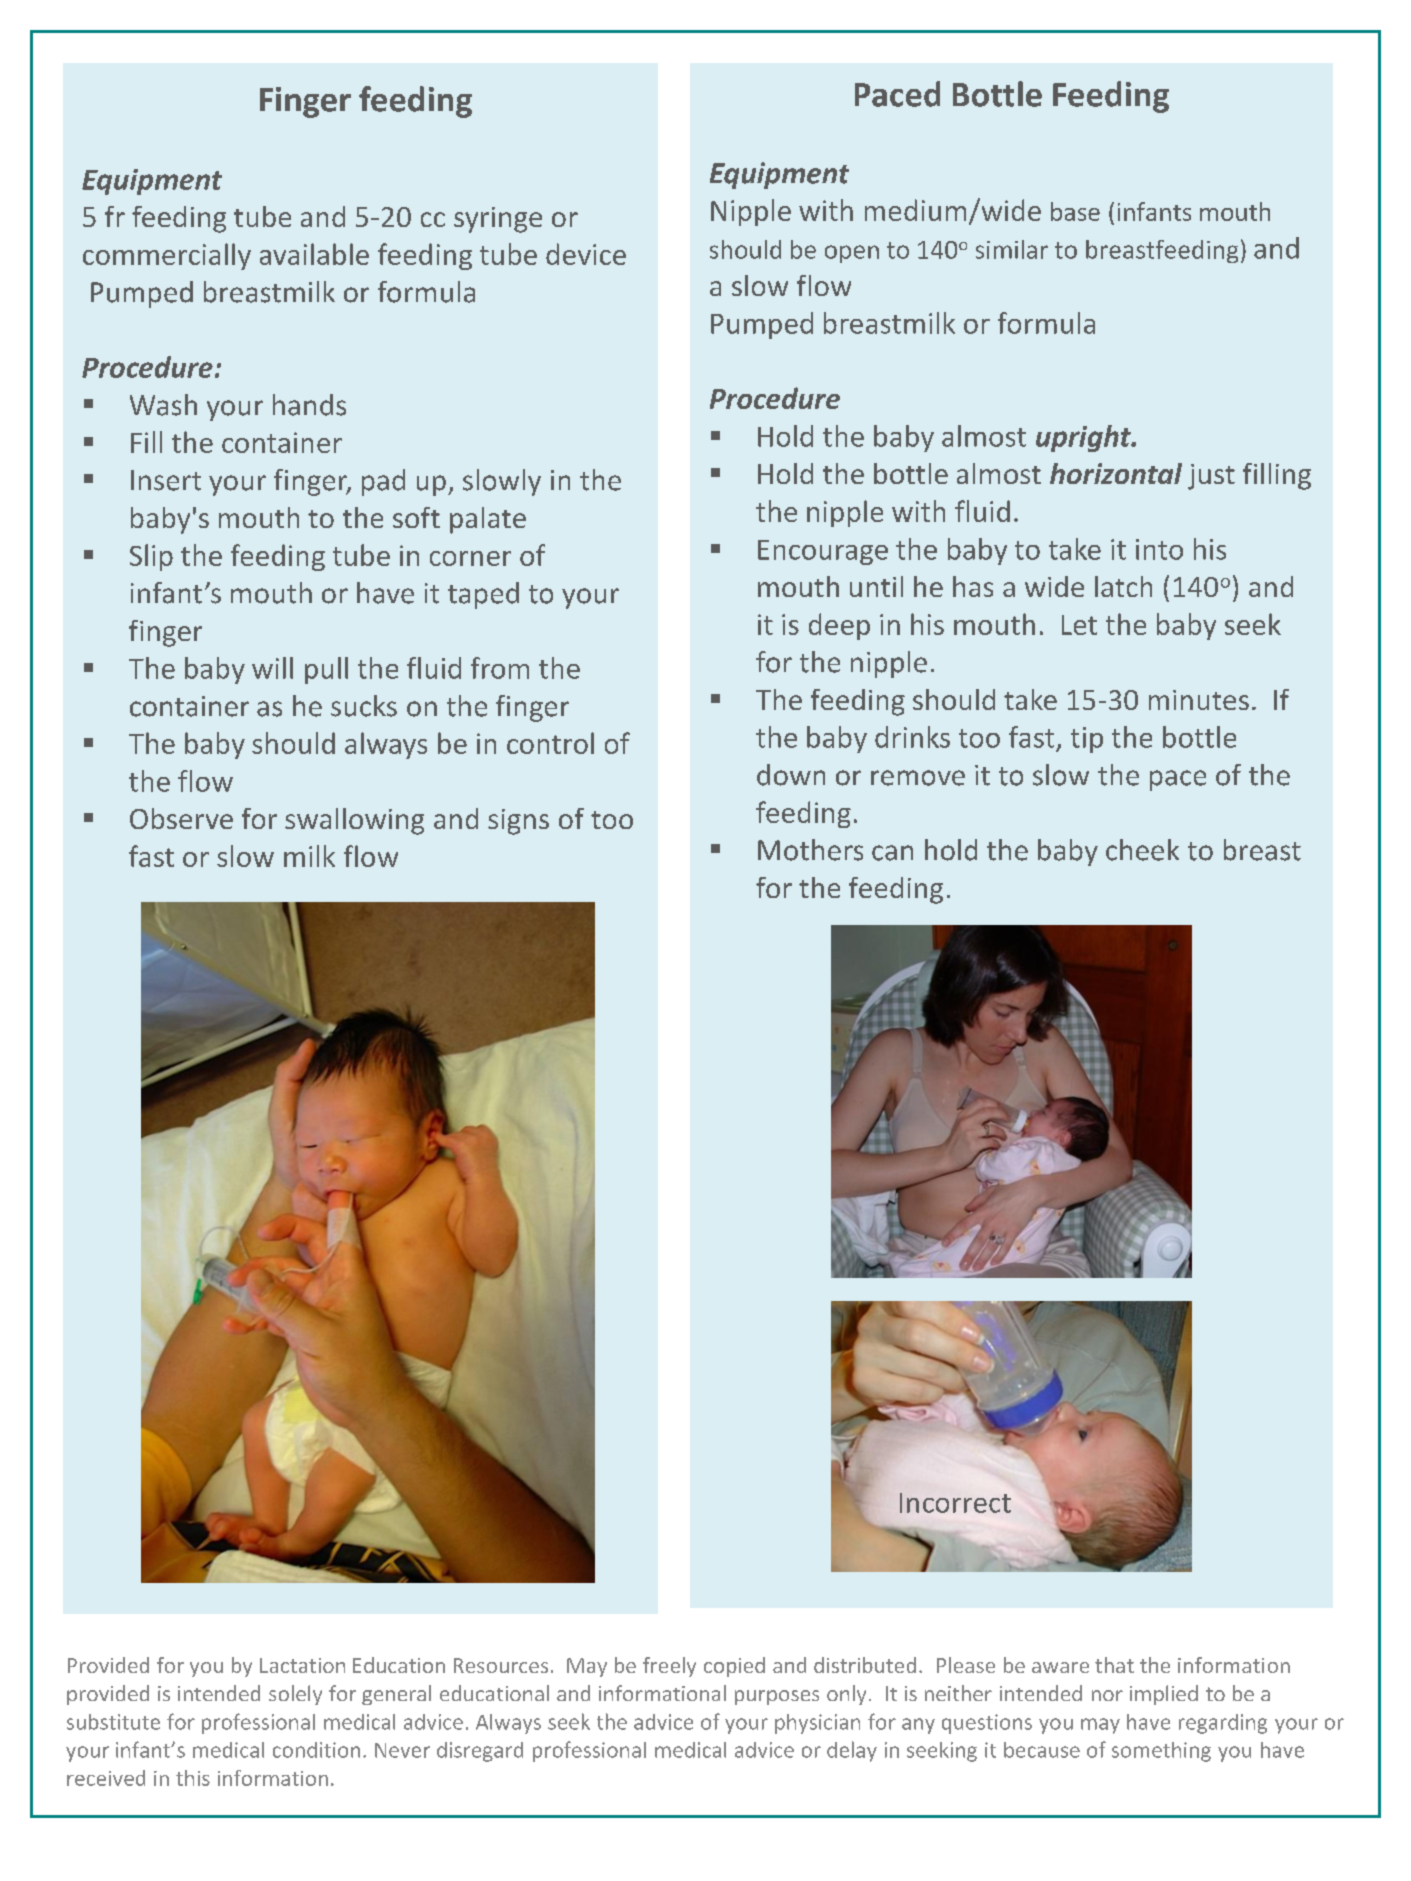 This screenshot has width=1411, height=1881. I want to click on Mothers, so click(810, 850).
